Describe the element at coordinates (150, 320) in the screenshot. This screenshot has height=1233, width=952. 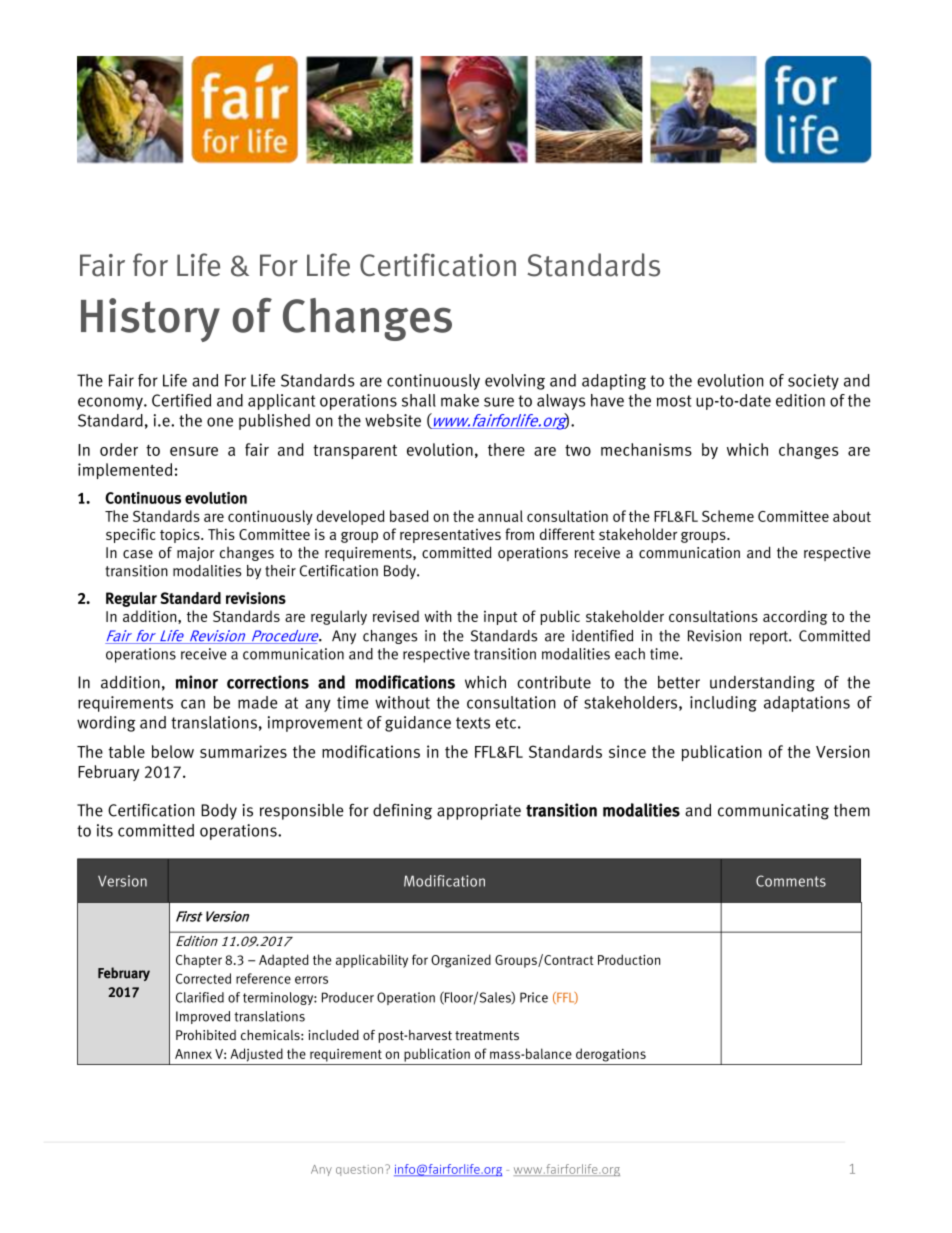
I see `History` at that location.
